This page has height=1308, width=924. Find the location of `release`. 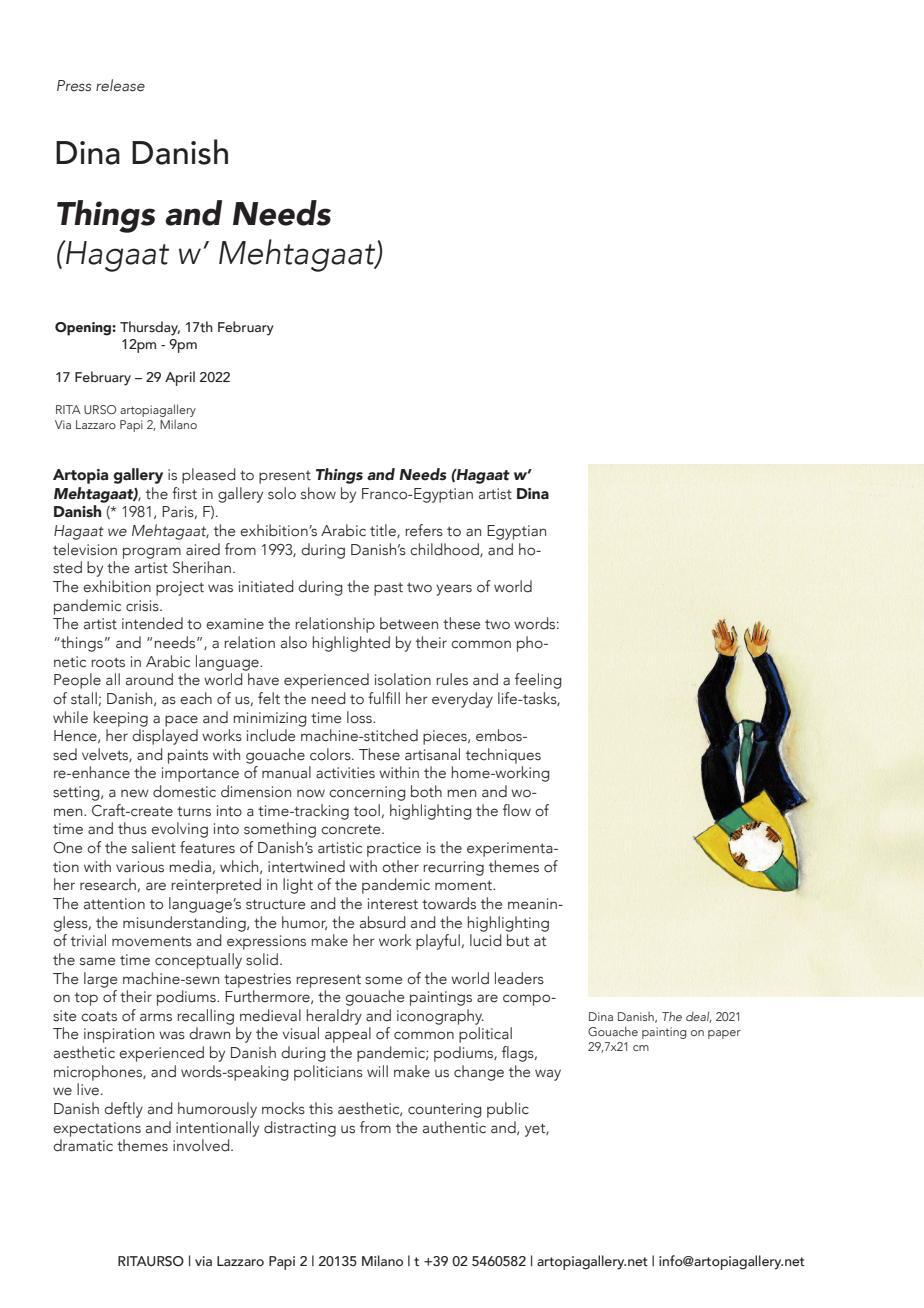

release is located at coordinates (120, 85).
